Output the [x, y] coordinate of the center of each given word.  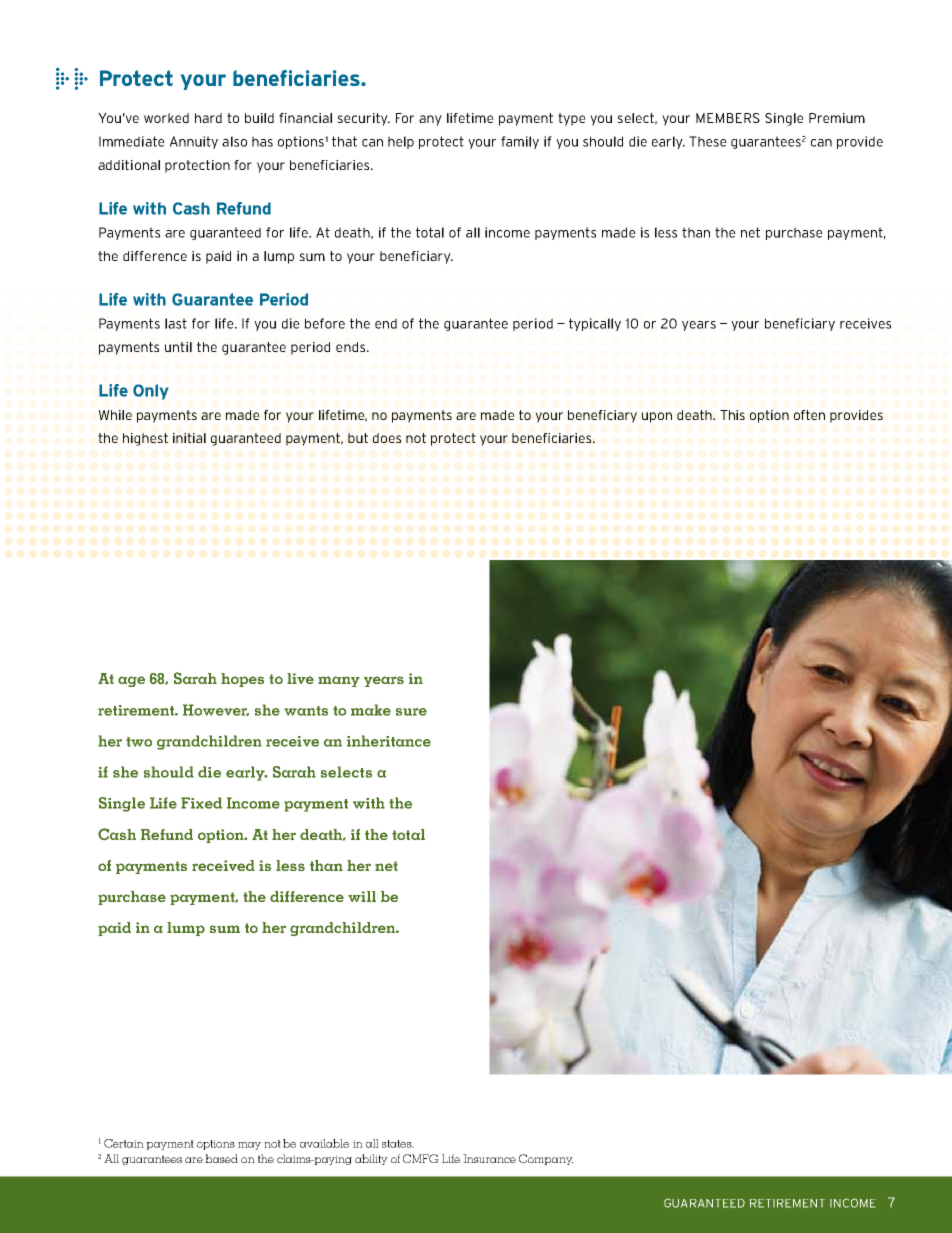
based [221, 1158]
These [708, 141]
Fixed [201, 803]
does [387, 438]
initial [189, 438]
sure [411, 712]
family [520, 142]
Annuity [194, 142]
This [732, 415]
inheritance [389, 741]
